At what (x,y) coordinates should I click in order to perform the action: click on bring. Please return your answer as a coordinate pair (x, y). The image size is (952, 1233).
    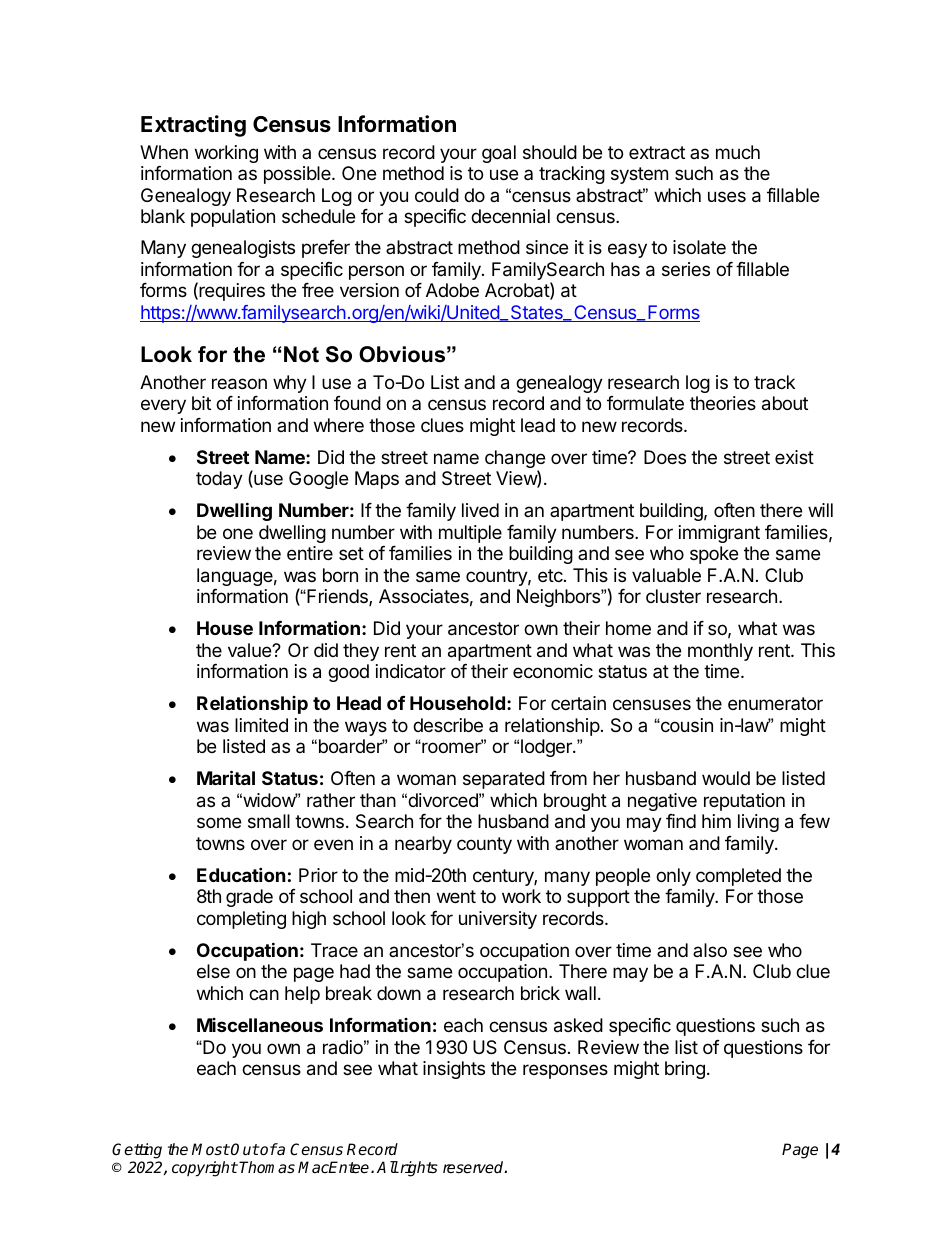
    Looking at the image, I should click on (685, 1070).
